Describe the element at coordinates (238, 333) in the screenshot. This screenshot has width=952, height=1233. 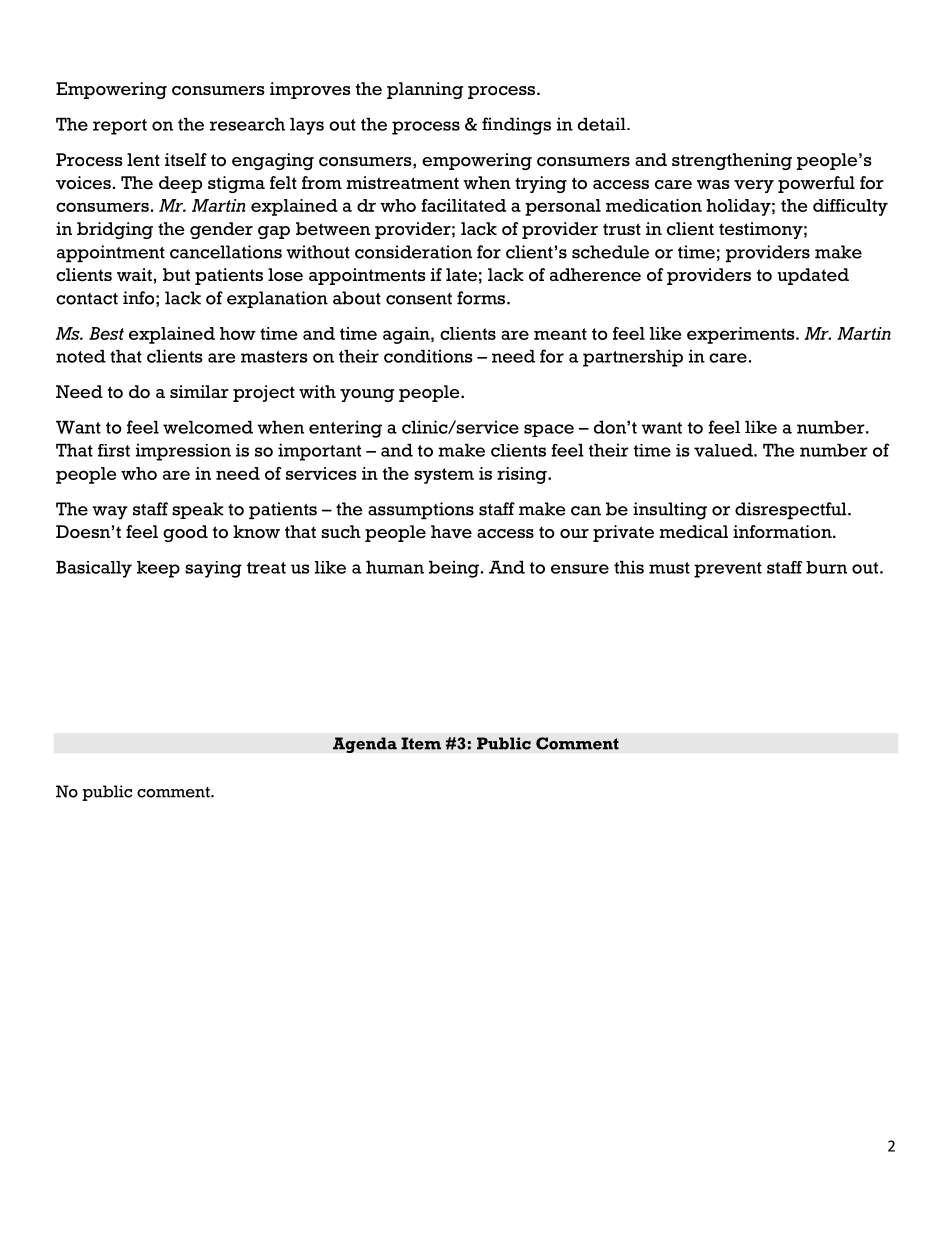
I see `how` at that location.
